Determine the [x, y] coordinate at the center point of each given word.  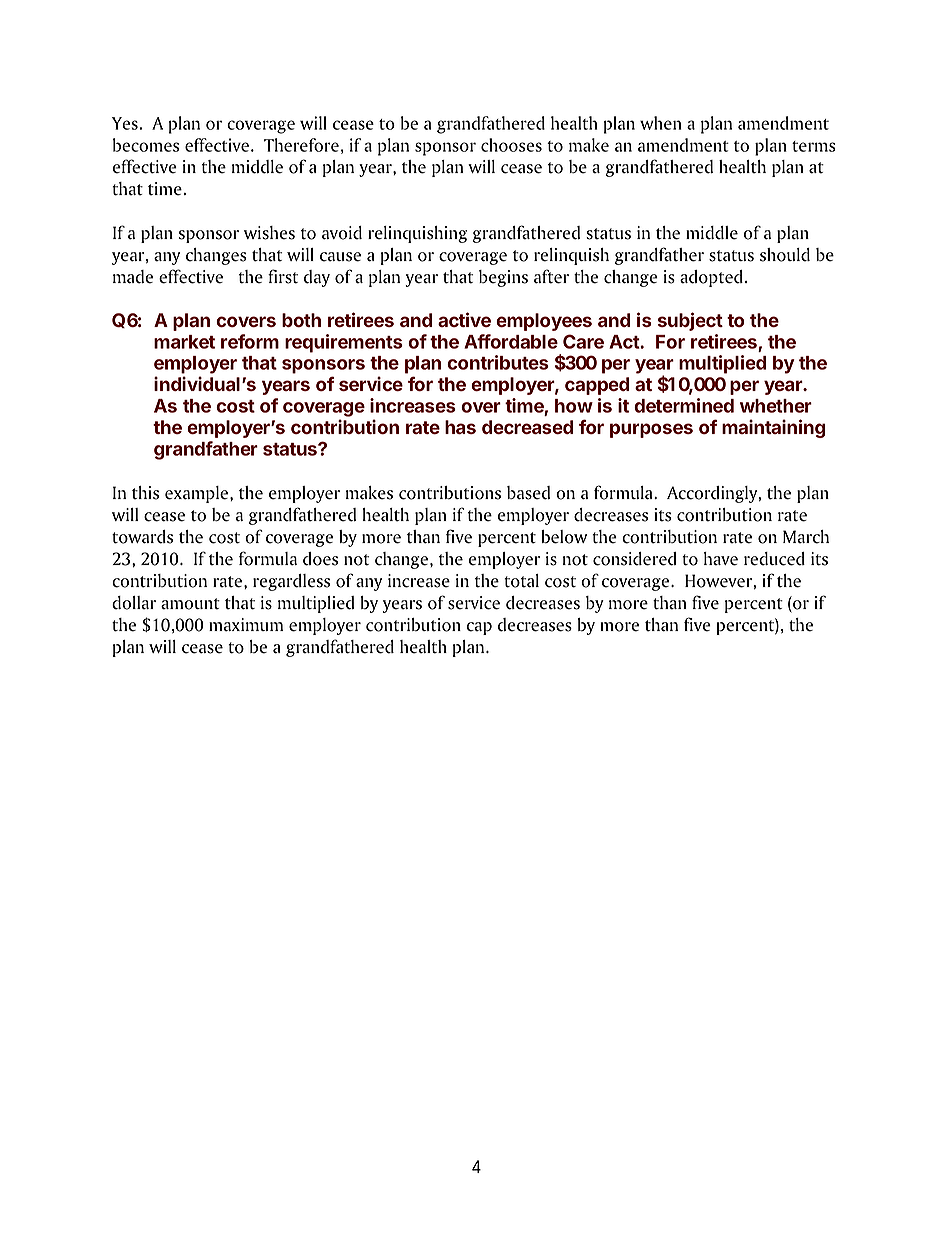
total [521, 581]
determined [684, 405]
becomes [146, 145]
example [198, 494]
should [785, 255]
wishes [269, 233]
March [806, 537]
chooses [511, 145]
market [184, 342]
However [719, 581]
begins [503, 278]
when [660, 123]
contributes [498, 362]
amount [190, 604]
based [528, 493]
